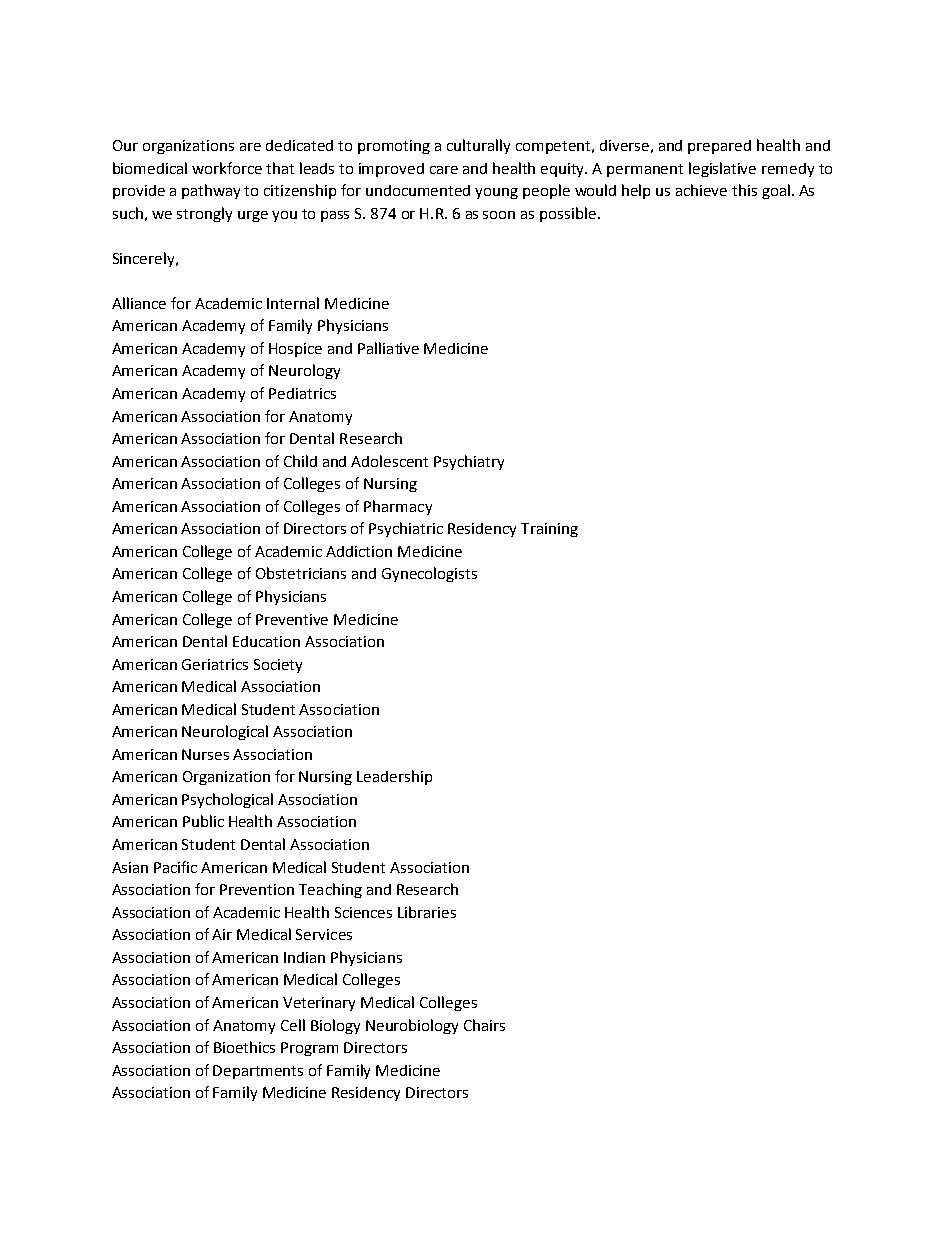 The image size is (952, 1233). Describe the element at coordinates (469, 462) in the screenshot. I see `Psychiatry` at that location.
